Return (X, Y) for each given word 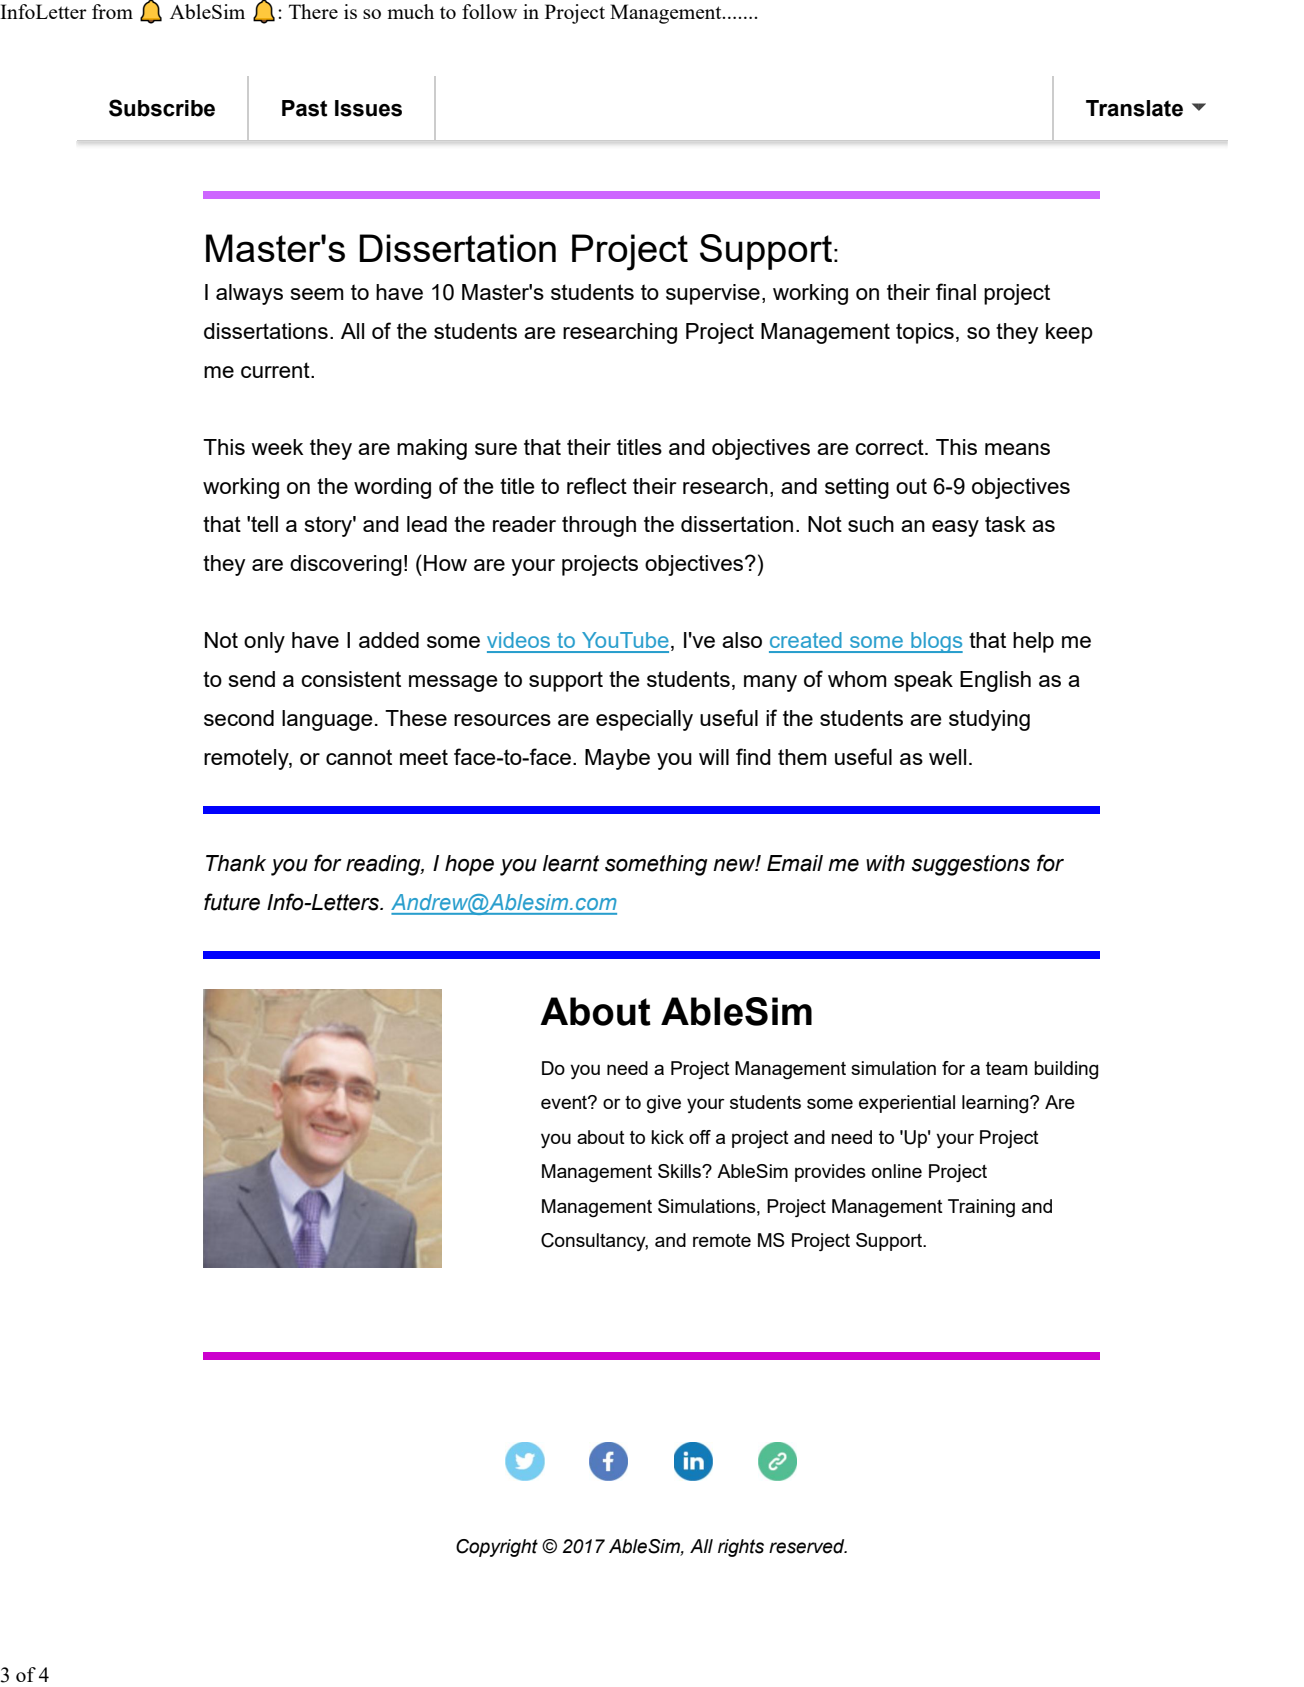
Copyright (497, 1548)
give (664, 1104)
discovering (346, 565)
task (1005, 524)
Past (305, 108)
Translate (1134, 108)
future (232, 902)
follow (489, 11)
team (1007, 1068)
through (599, 526)
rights (741, 1548)
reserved (808, 1546)
